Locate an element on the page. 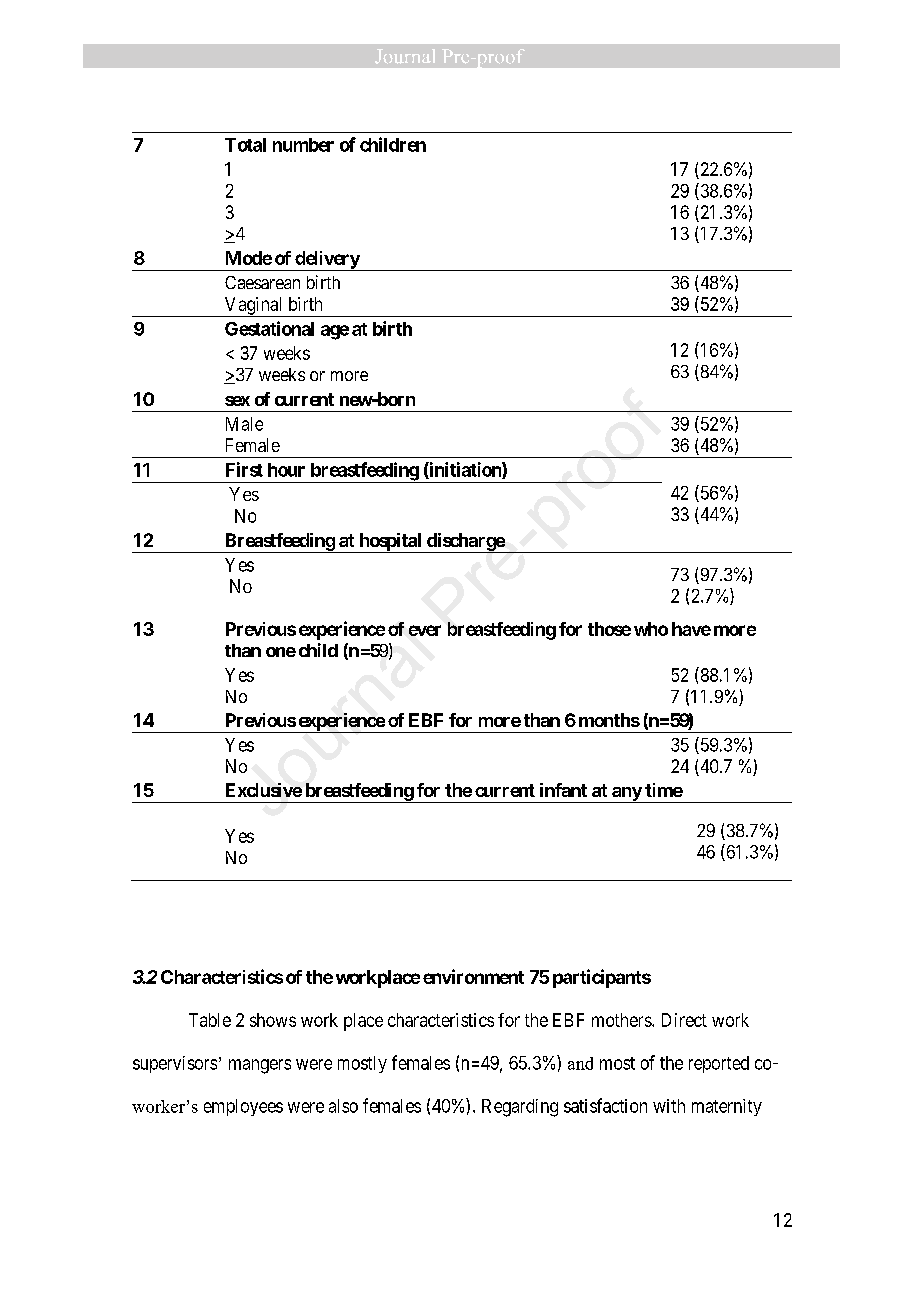 This document has width=924, height=1308. First is located at coordinates (244, 469).
